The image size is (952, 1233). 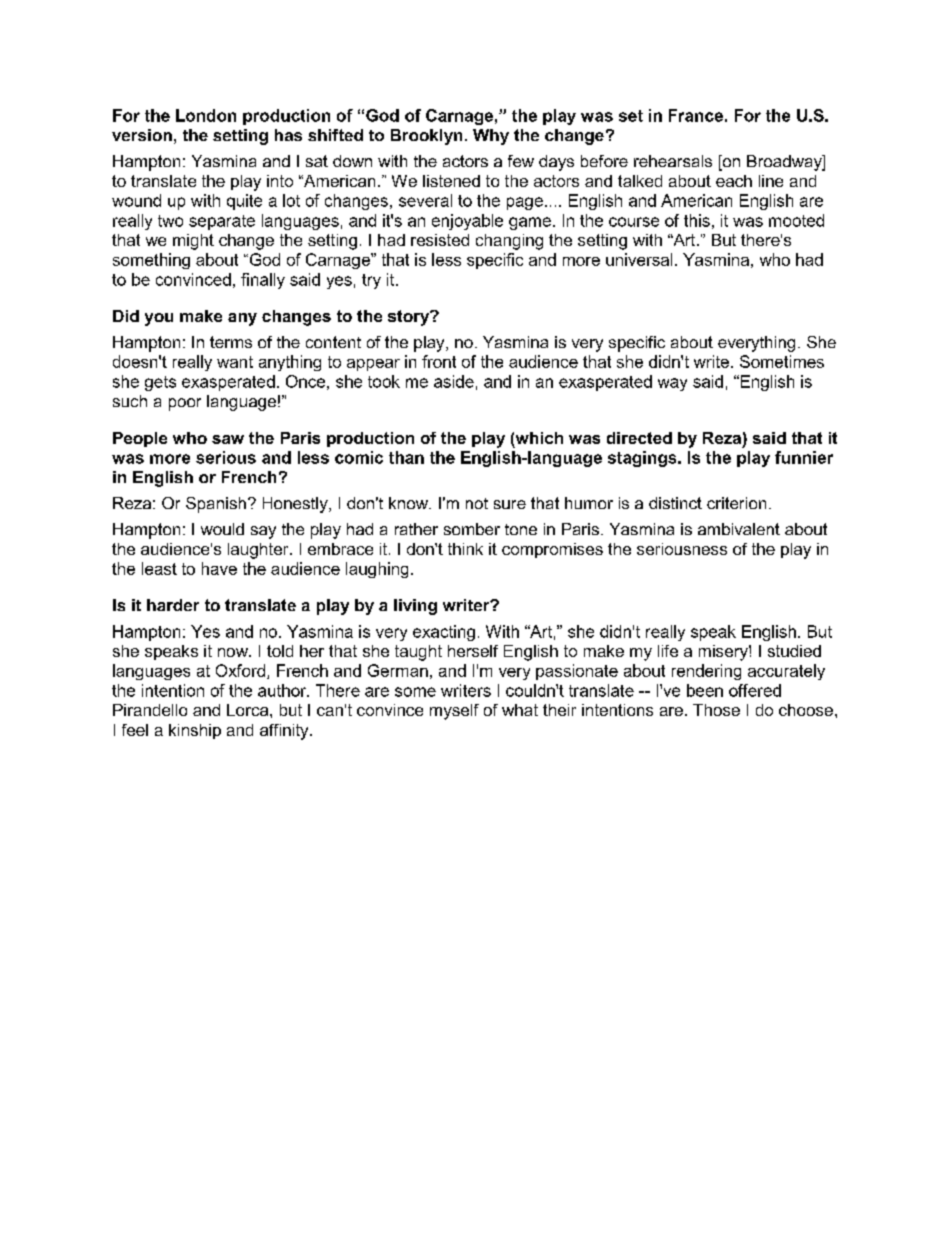 I want to click on saw, so click(x=228, y=439).
